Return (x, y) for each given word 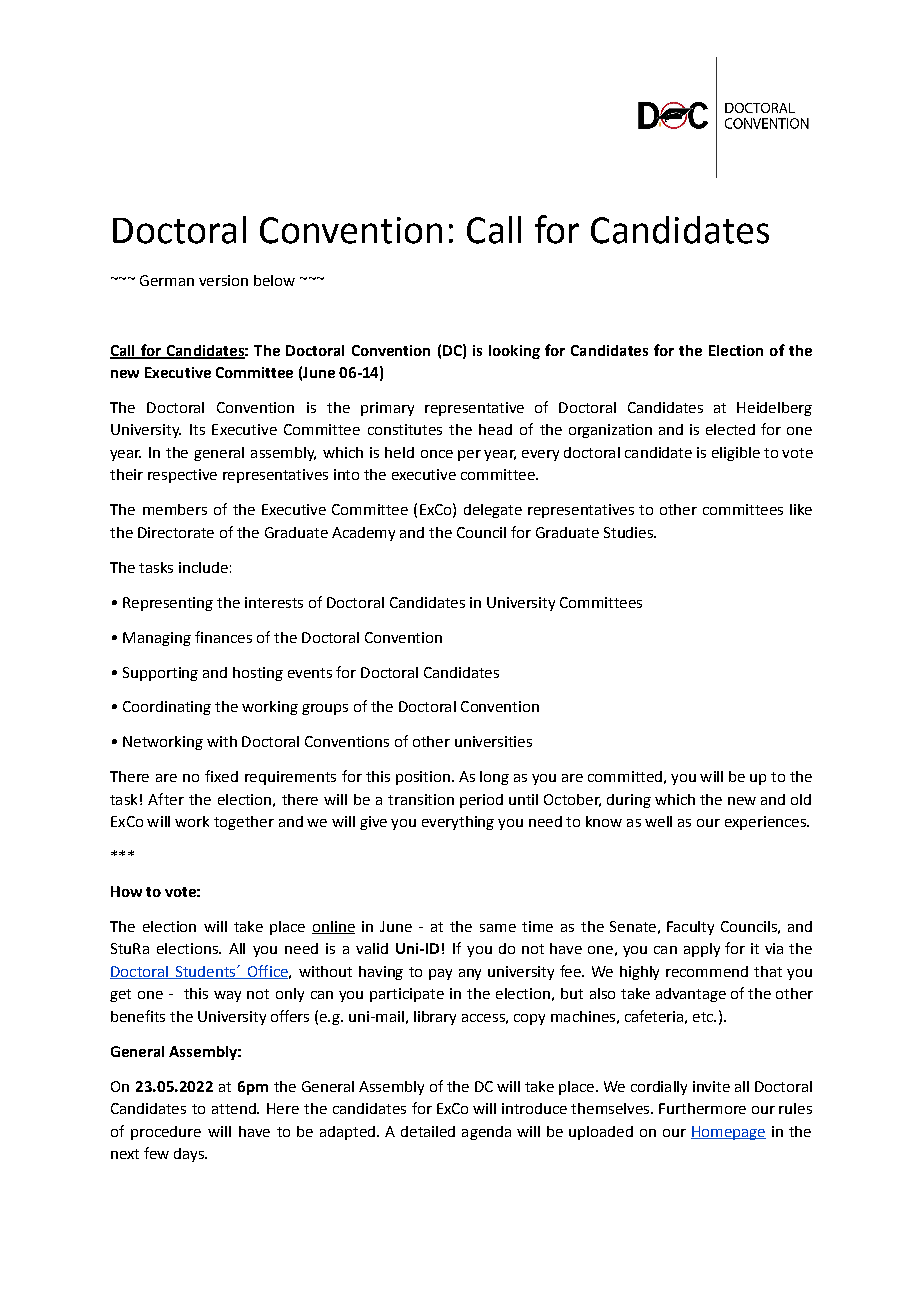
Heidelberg (774, 409)
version (223, 280)
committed (625, 776)
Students (205, 972)
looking (514, 352)
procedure (166, 1133)
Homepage (728, 1133)
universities (493, 741)
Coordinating (167, 708)
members (175, 509)
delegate (493, 511)
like (801, 509)
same (498, 928)
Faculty (690, 928)
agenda (486, 1133)
